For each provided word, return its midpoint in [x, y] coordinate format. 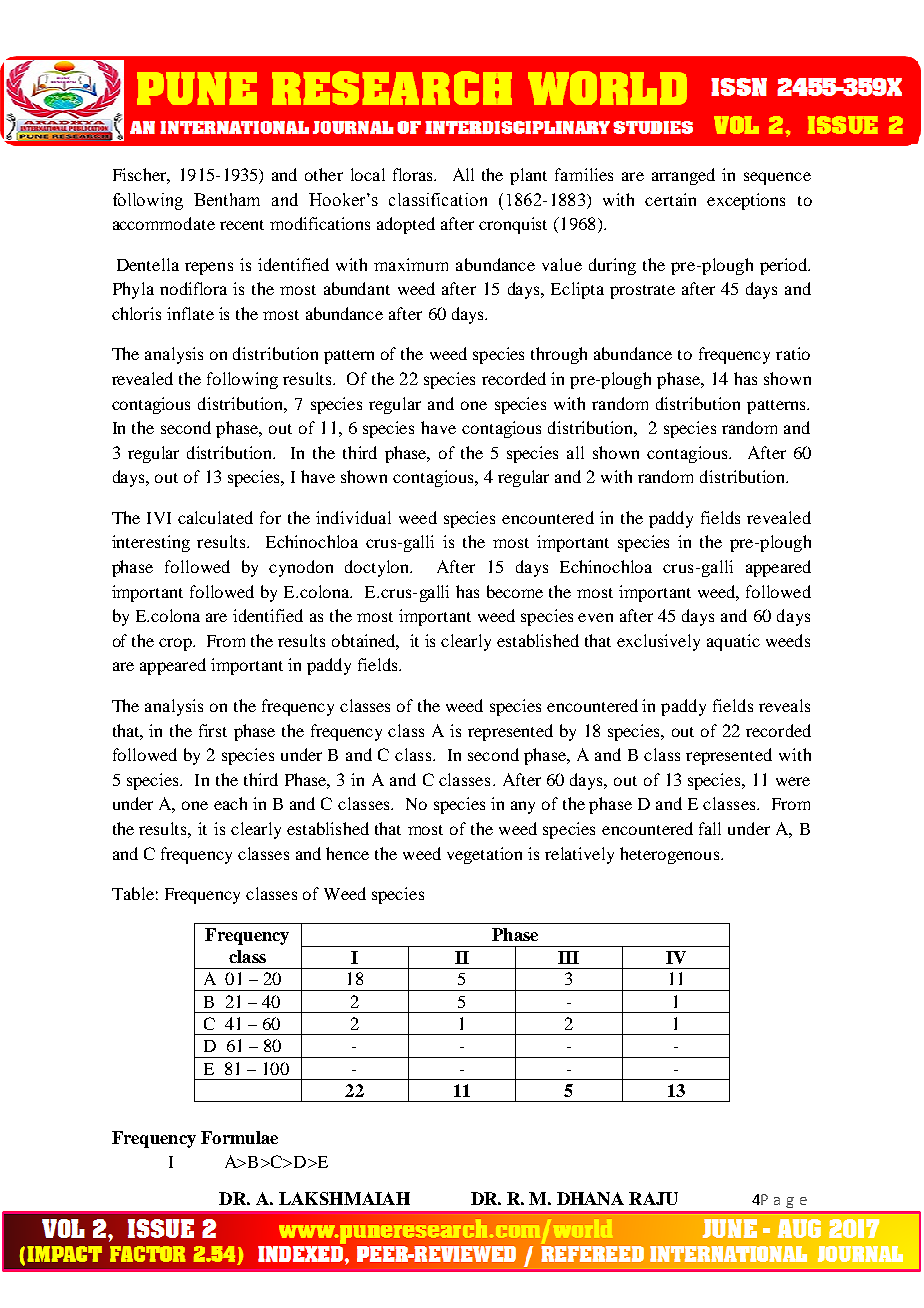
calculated [215, 517]
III [568, 957]
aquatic [733, 642]
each [230, 803]
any [523, 807]
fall [710, 828]
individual [353, 517]
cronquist [513, 225]
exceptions [746, 201]
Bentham [227, 199]
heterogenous [671, 855]
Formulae [239, 1137]
